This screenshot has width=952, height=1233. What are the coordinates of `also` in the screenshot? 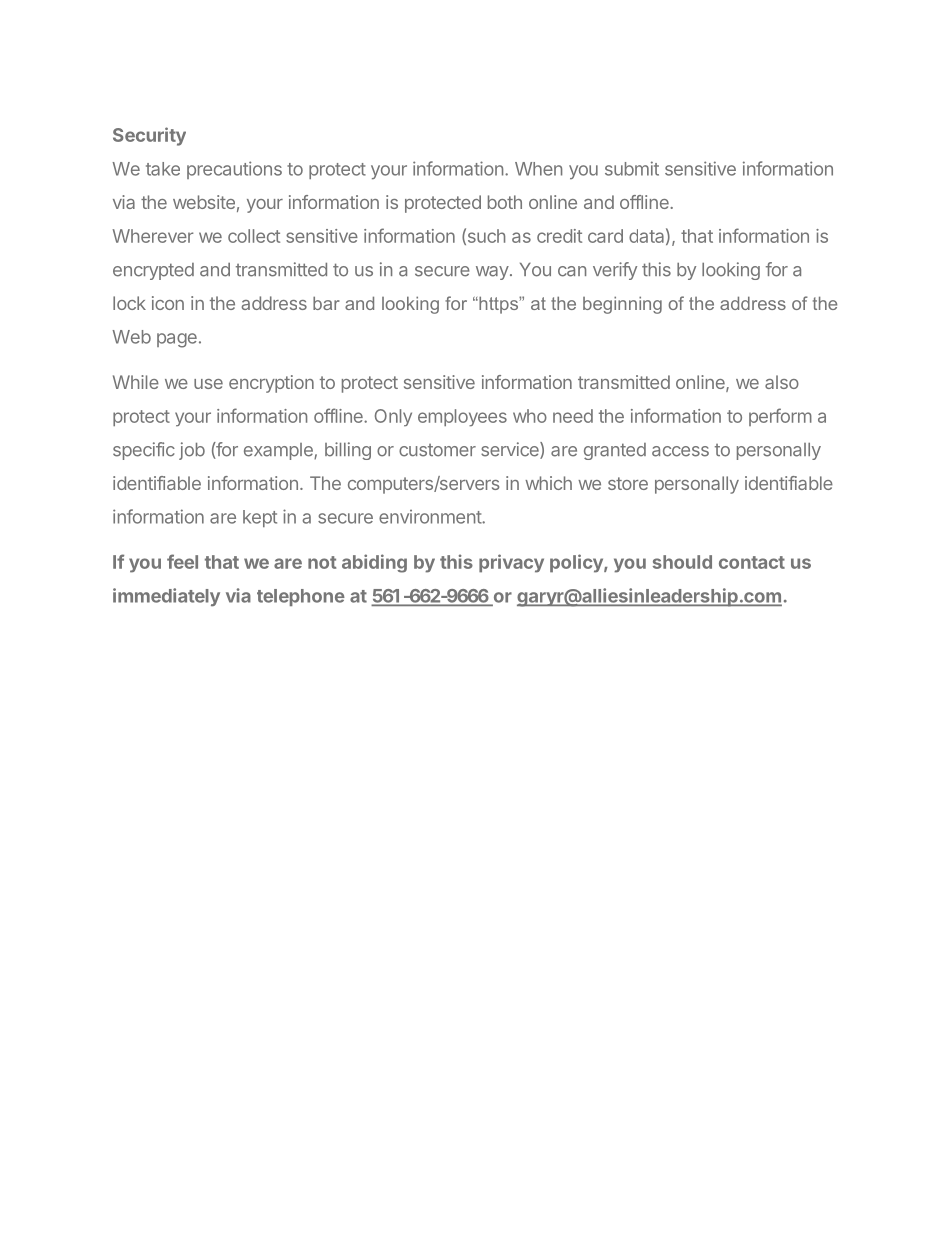 It's located at (782, 382).
